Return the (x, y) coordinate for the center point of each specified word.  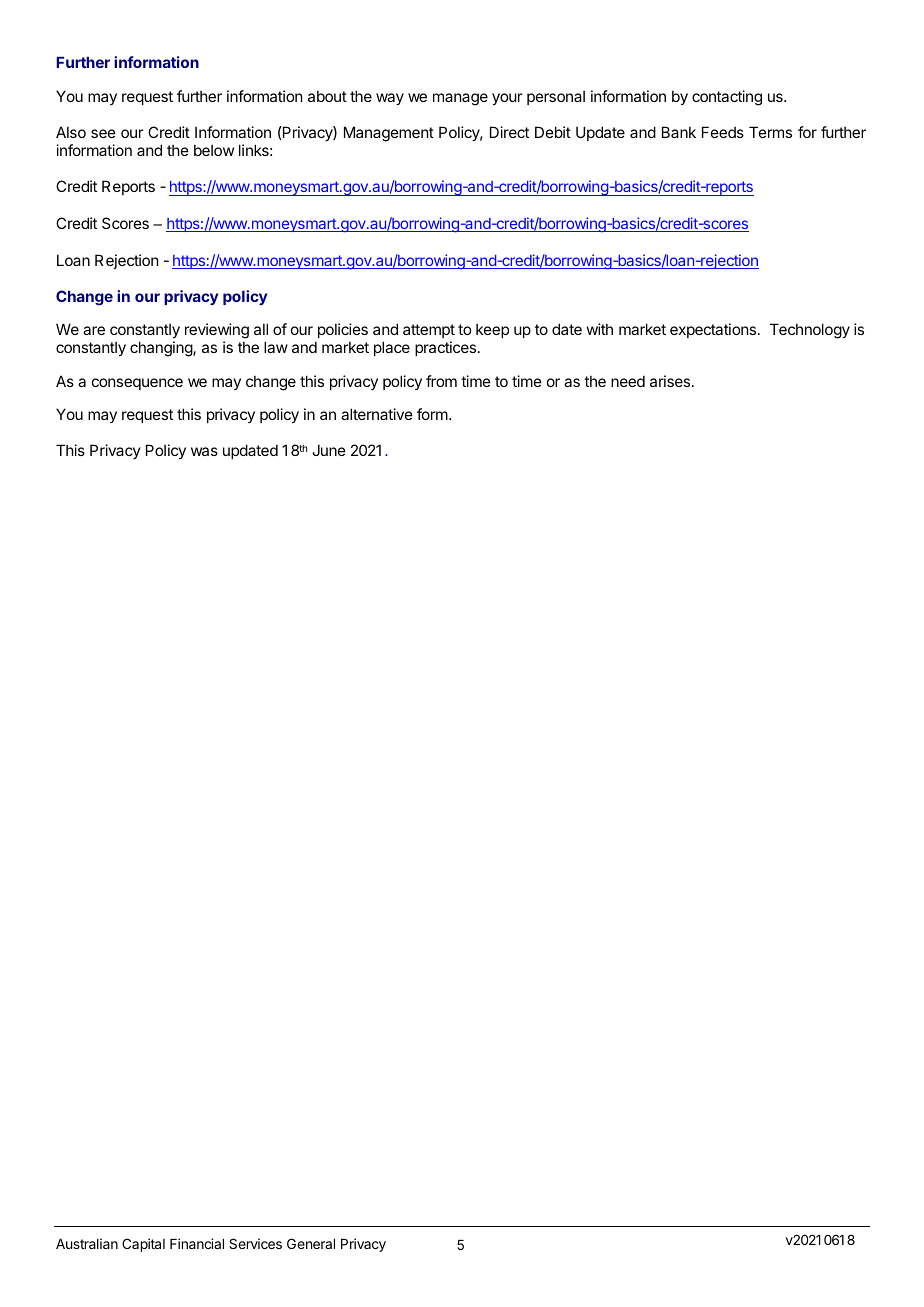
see (103, 133)
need (628, 381)
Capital (143, 1245)
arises (671, 381)
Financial (197, 1243)
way (390, 99)
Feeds (723, 132)
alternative (377, 414)
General (311, 1243)
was (204, 451)
